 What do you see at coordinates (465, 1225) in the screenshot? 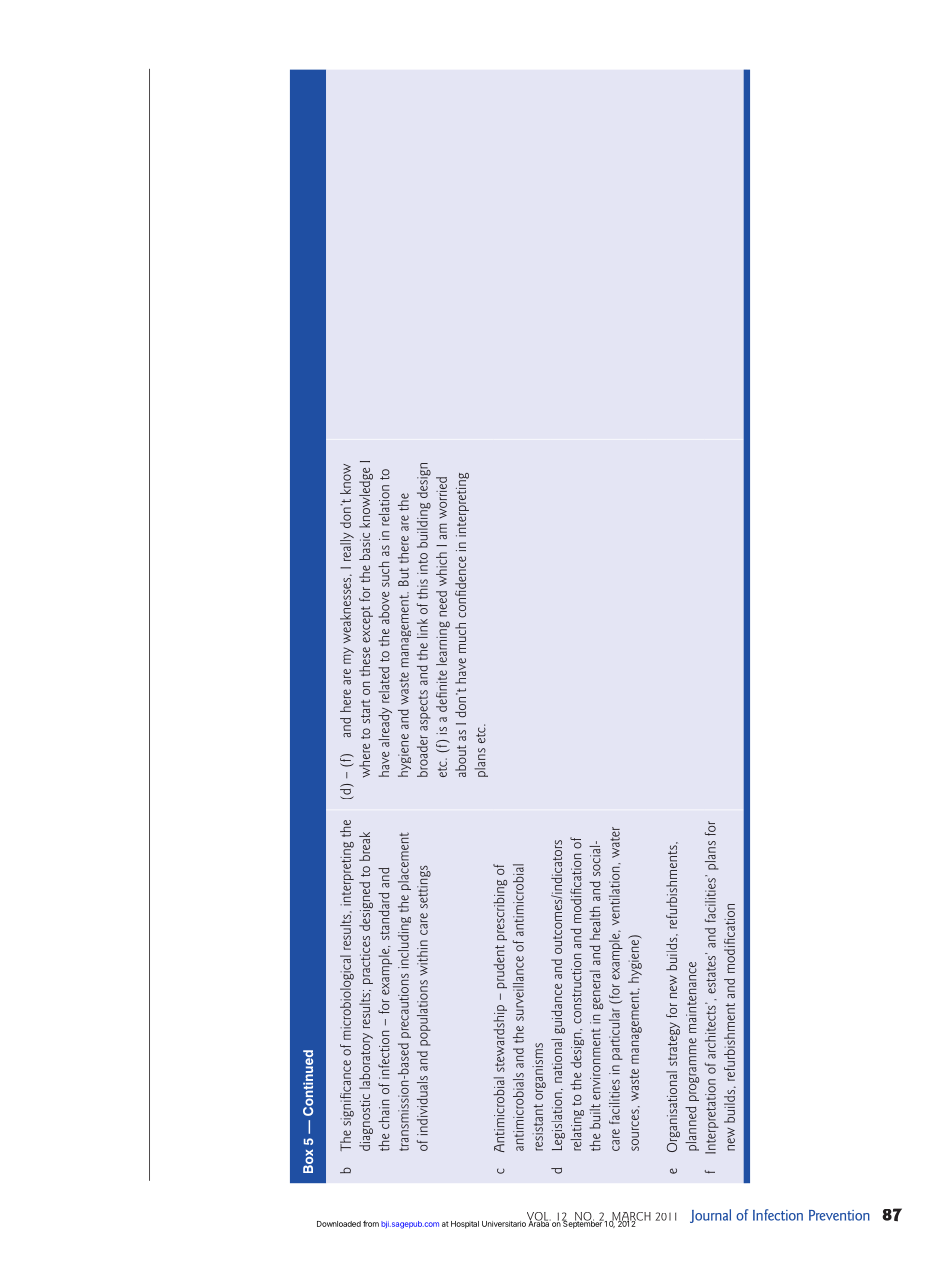
I see `Hospital` at bounding box center [465, 1225].
